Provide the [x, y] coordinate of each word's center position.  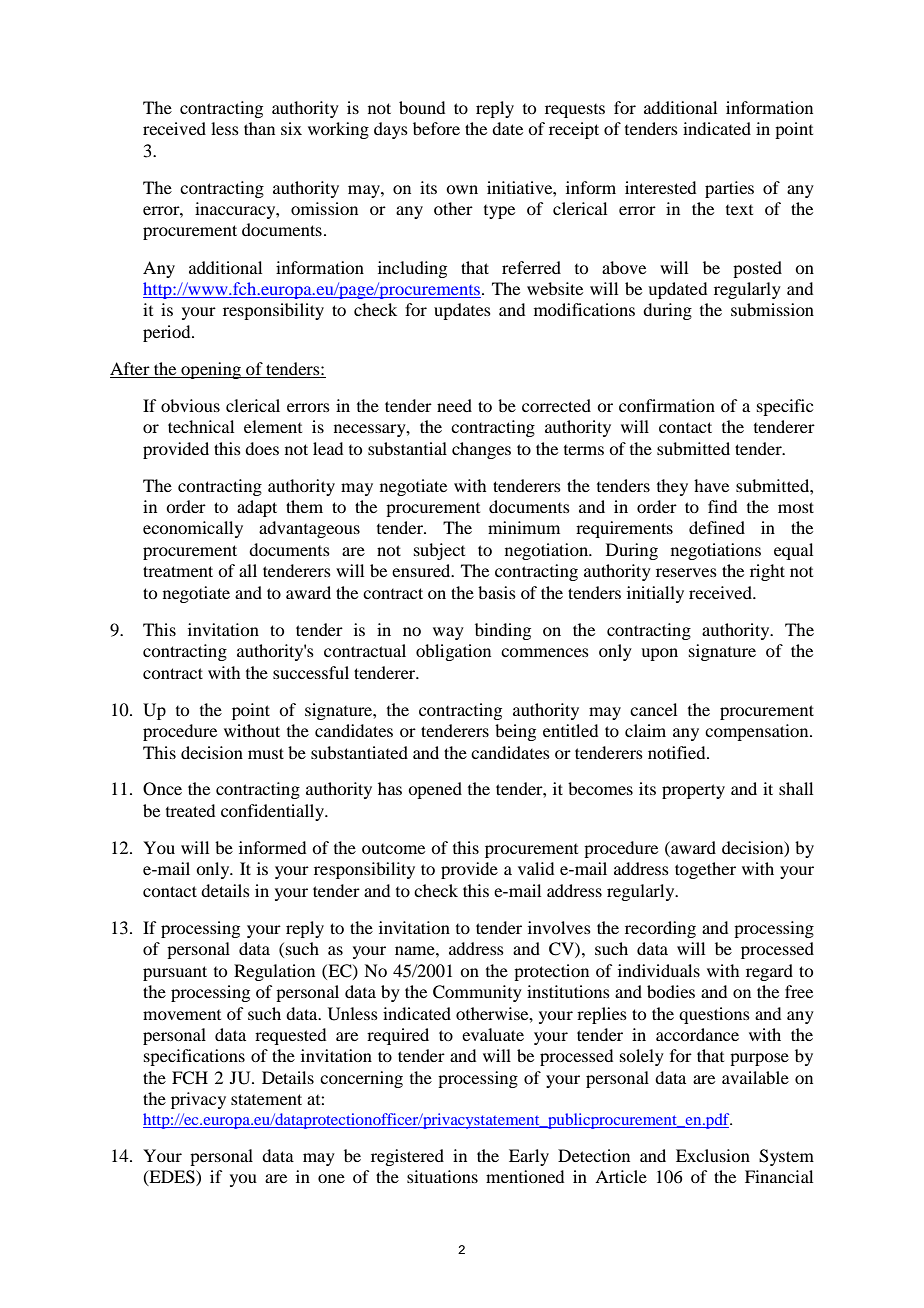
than [259, 128]
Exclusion [713, 1155]
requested [290, 1036]
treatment [178, 571]
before [436, 128]
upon [659, 654]
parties [729, 189]
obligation [453, 652]
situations [442, 1176]
